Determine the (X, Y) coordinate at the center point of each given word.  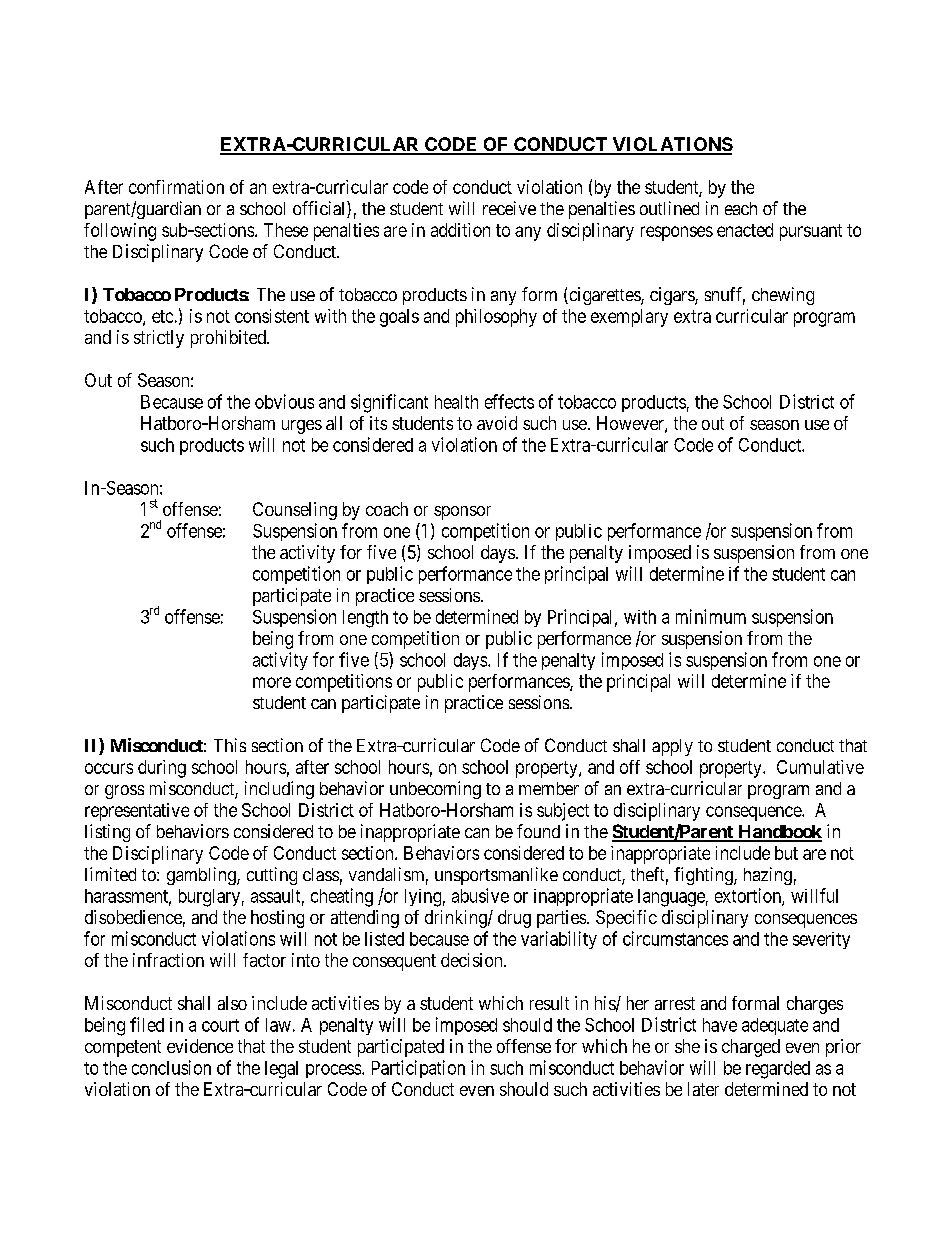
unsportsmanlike (496, 876)
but (786, 853)
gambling (202, 876)
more (272, 682)
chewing (783, 296)
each (741, 208)
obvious (284, 401)
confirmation (176, 187)
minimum (711, 616)
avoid (497, 423)
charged (751, 1048)
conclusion (171, 1067)
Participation (418, 1069)
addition (460, 230)
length (365, 619)
